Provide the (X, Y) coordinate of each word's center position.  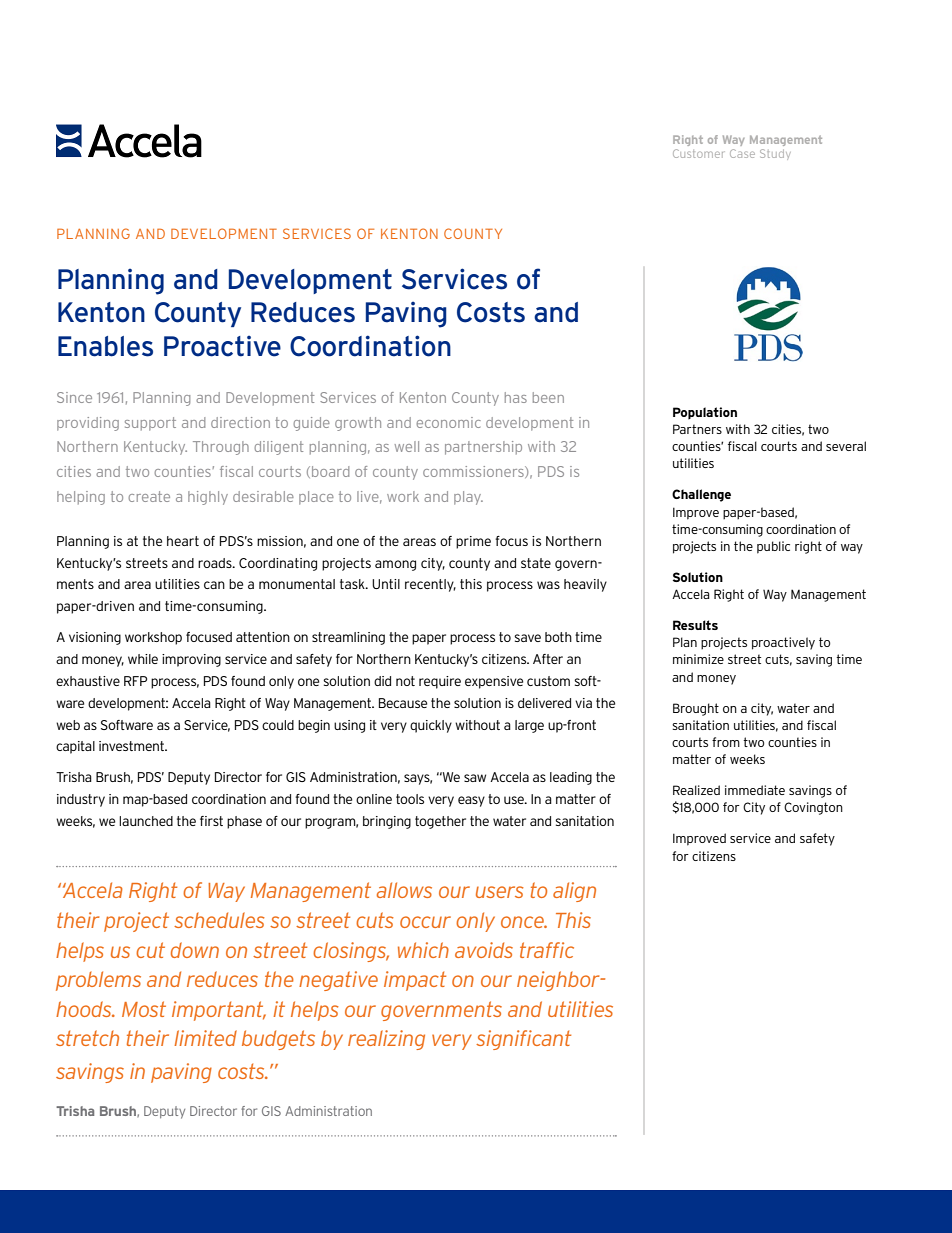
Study (775, 154)
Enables (105, 346)
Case (742, 153)
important (219, 1011)
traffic (547, 950)
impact (415, 981)
